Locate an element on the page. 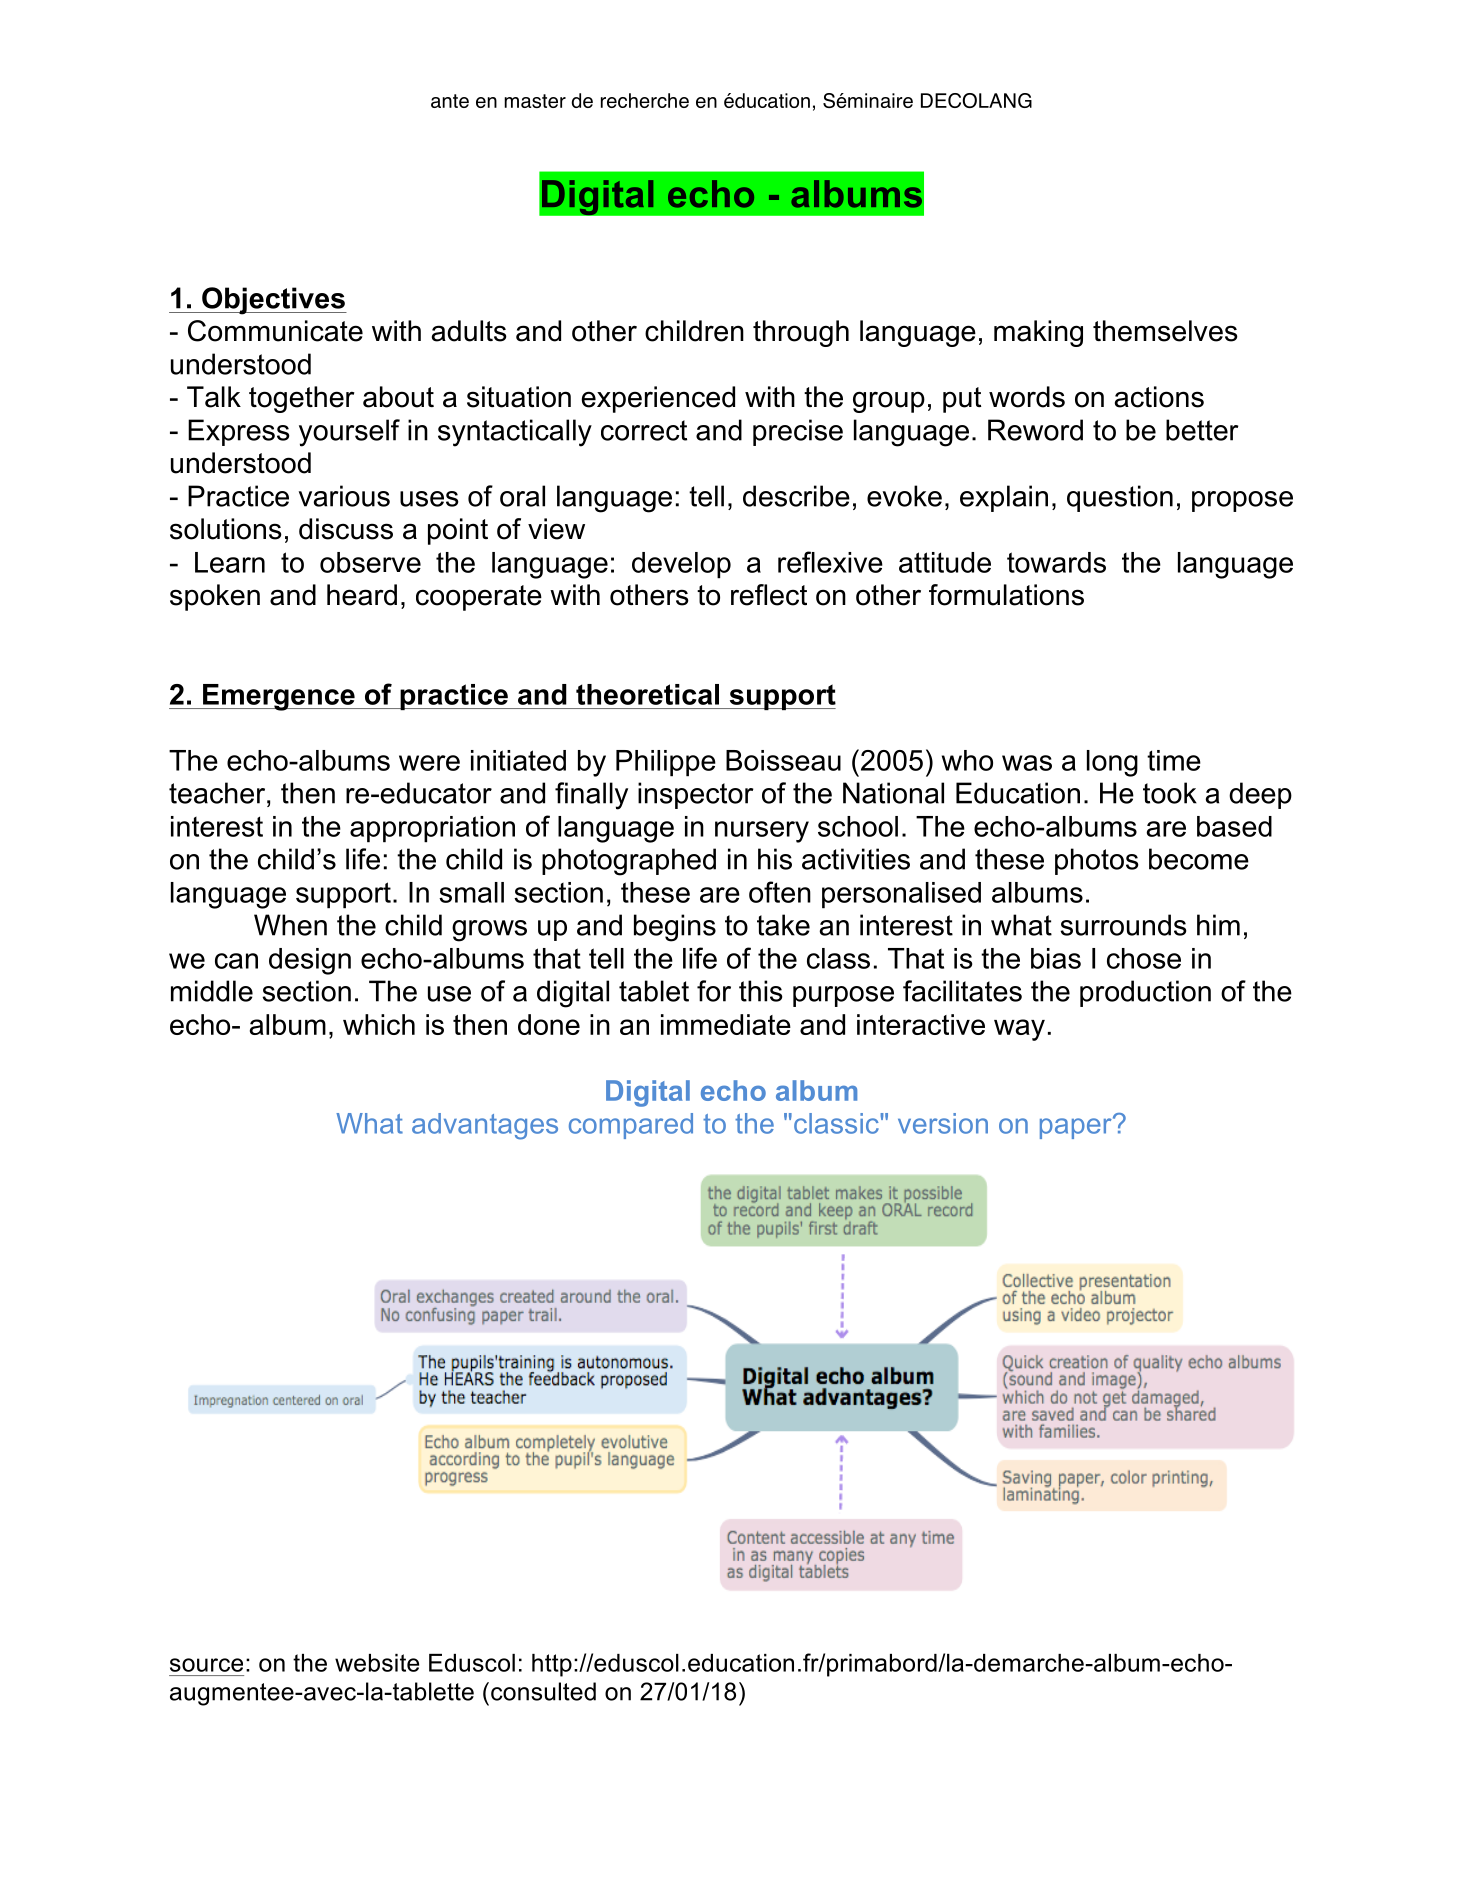  themselves is located at coordinates (1165, 331).
